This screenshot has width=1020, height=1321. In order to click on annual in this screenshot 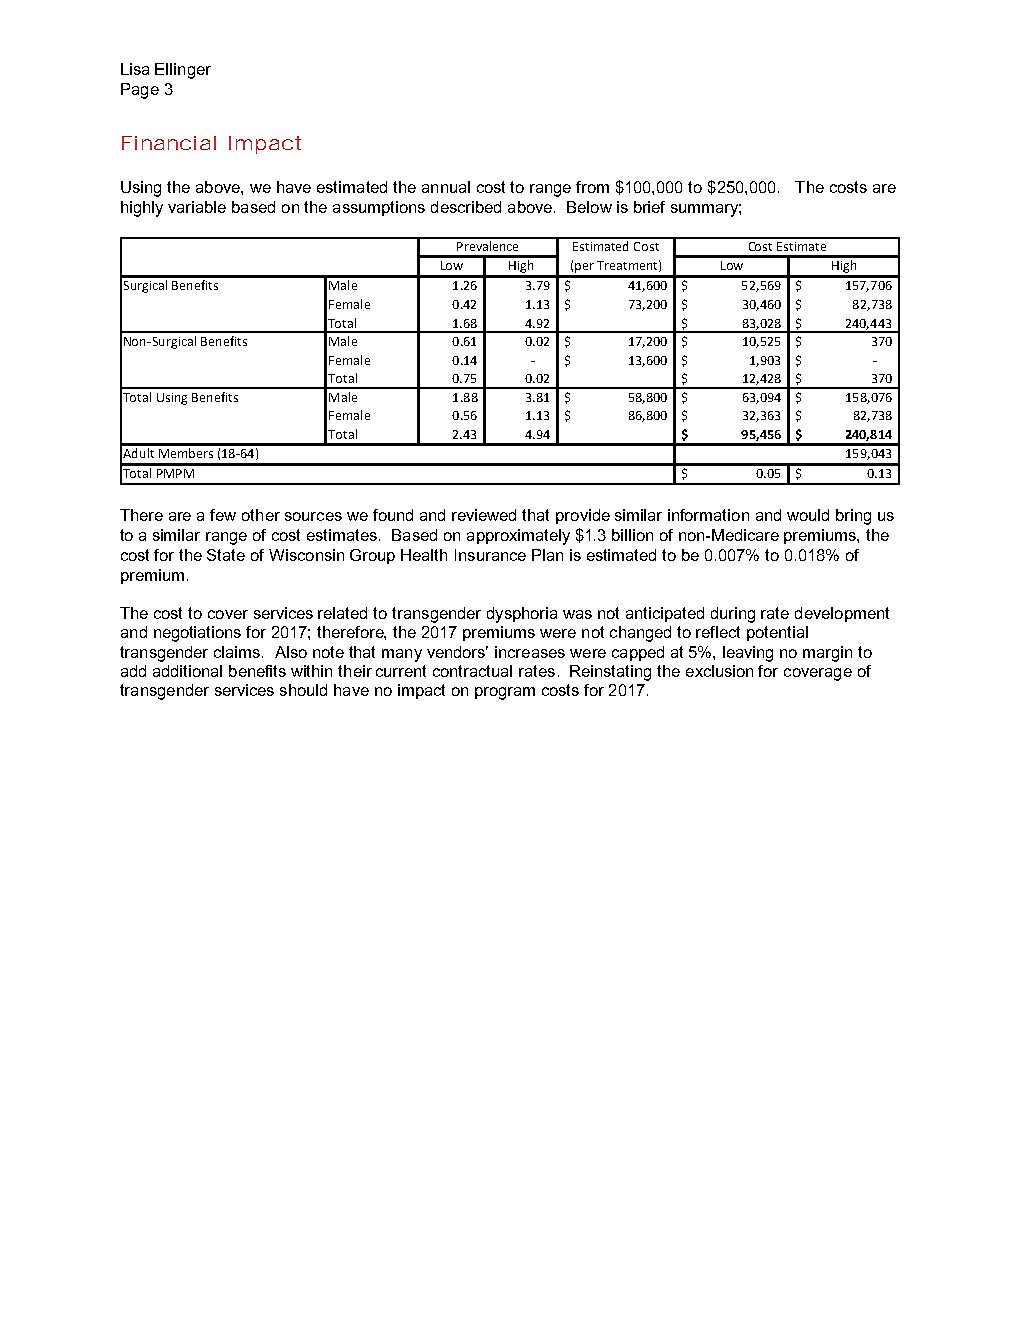, I will do `click(446, 187)`.
